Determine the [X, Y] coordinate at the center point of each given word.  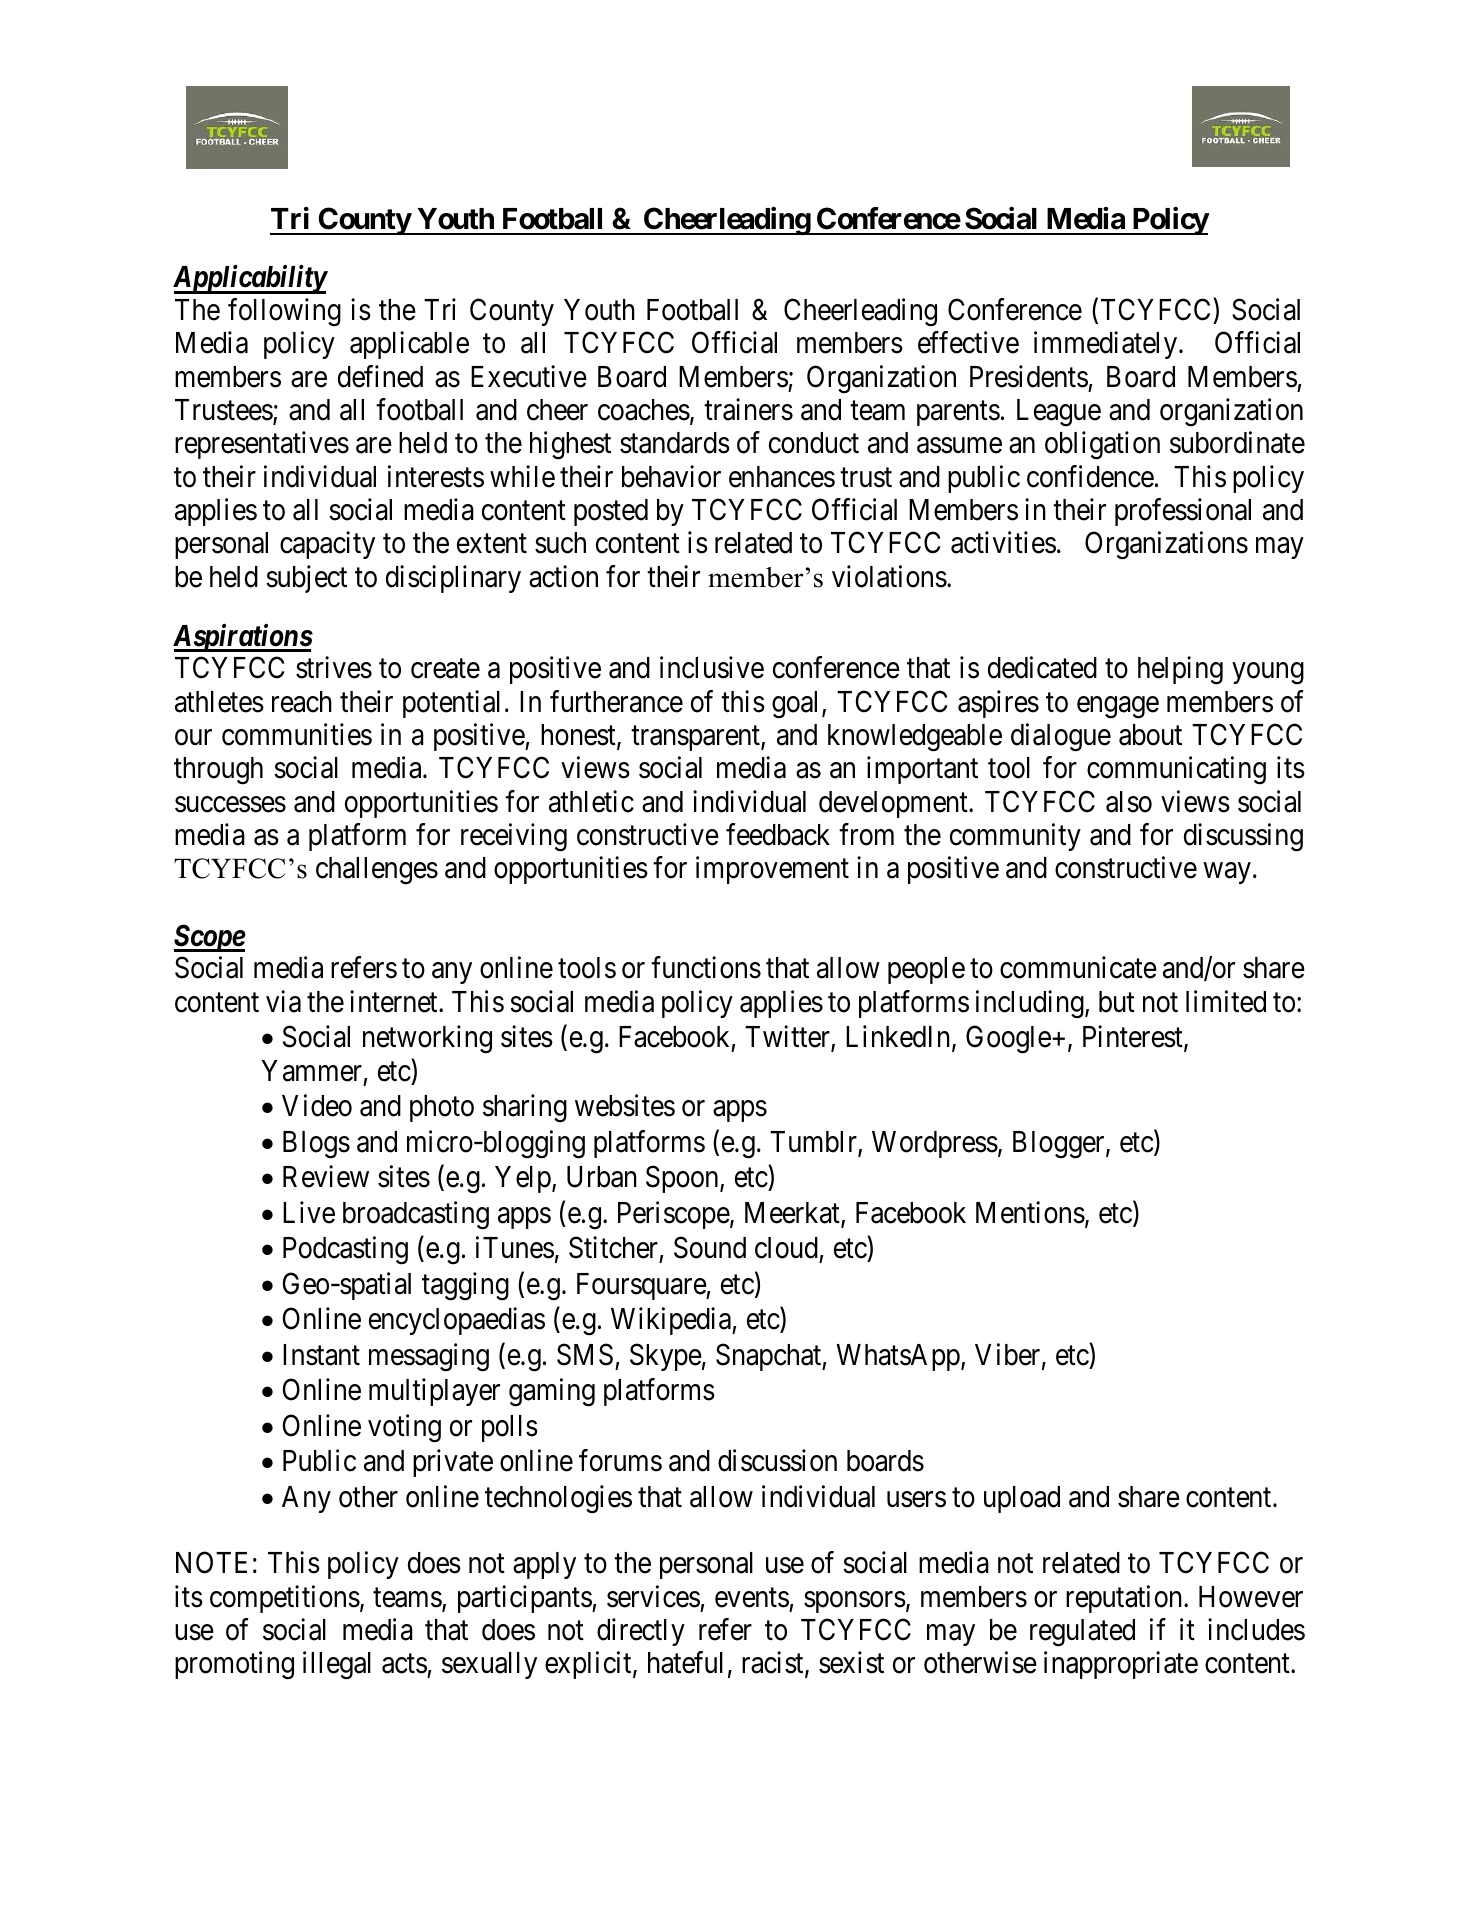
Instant [321, 1355]
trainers [748, 409]
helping [1180, 671]
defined [380, 376]
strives [334, 668]
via [283, 1001]
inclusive [712, 668]
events [752, 1598]
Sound [710, 1247]
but [1117, 1002]
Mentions [1030, 1212]
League [1059, 413]
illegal [337, 1666]
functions [706, 968]
